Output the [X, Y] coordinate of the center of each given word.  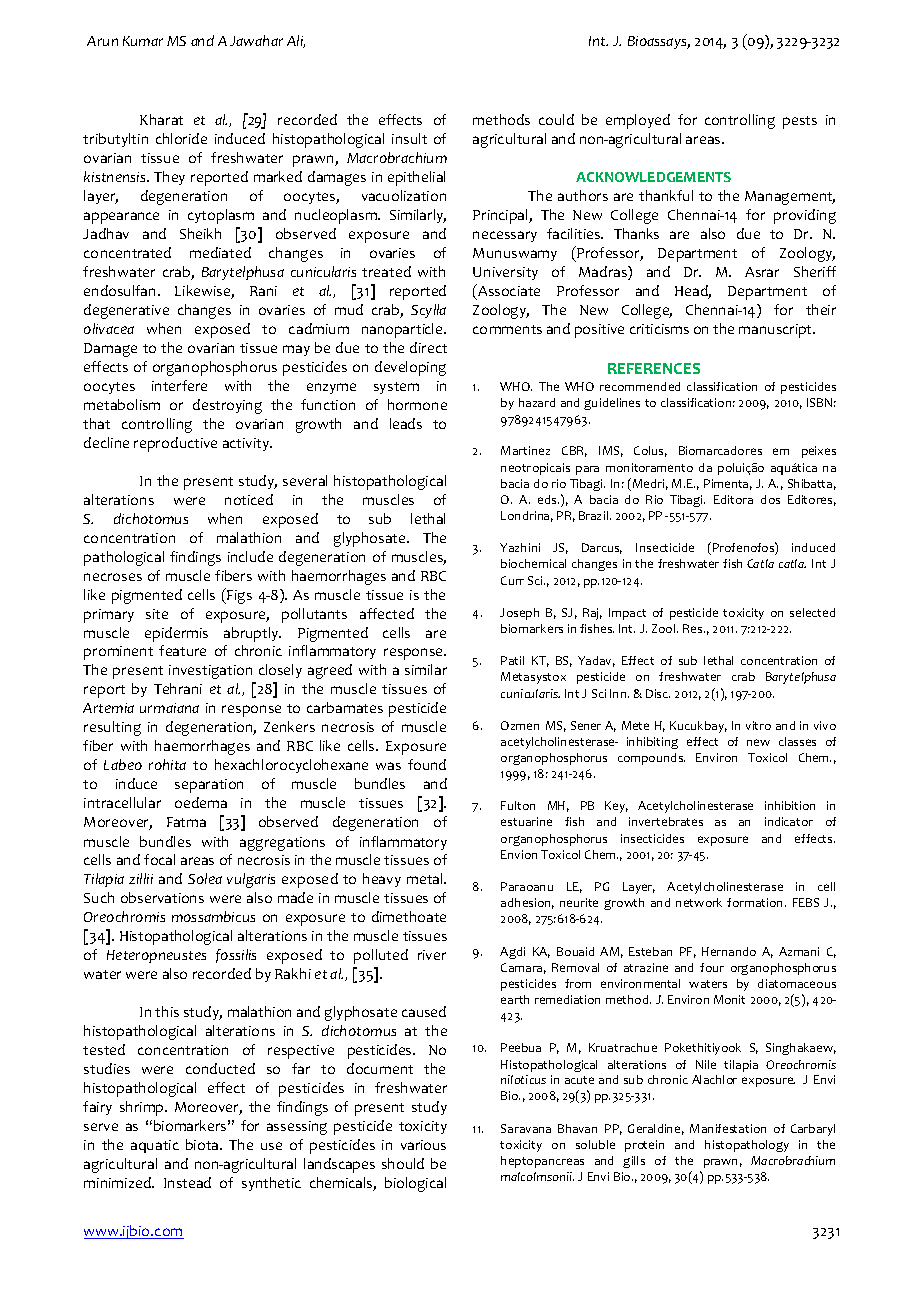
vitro [758, 725]
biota [203, 1144]
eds [548, 499]
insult [409, 138]
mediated [220, 252]
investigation [210, 672]
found [427, 764]
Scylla [428, 311]
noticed [249, 499]
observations [162, 897]
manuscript [777, 331]
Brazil [595, 515]
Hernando [729, 951]
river [432, 955]
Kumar [143, 41]
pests [800, 122]
